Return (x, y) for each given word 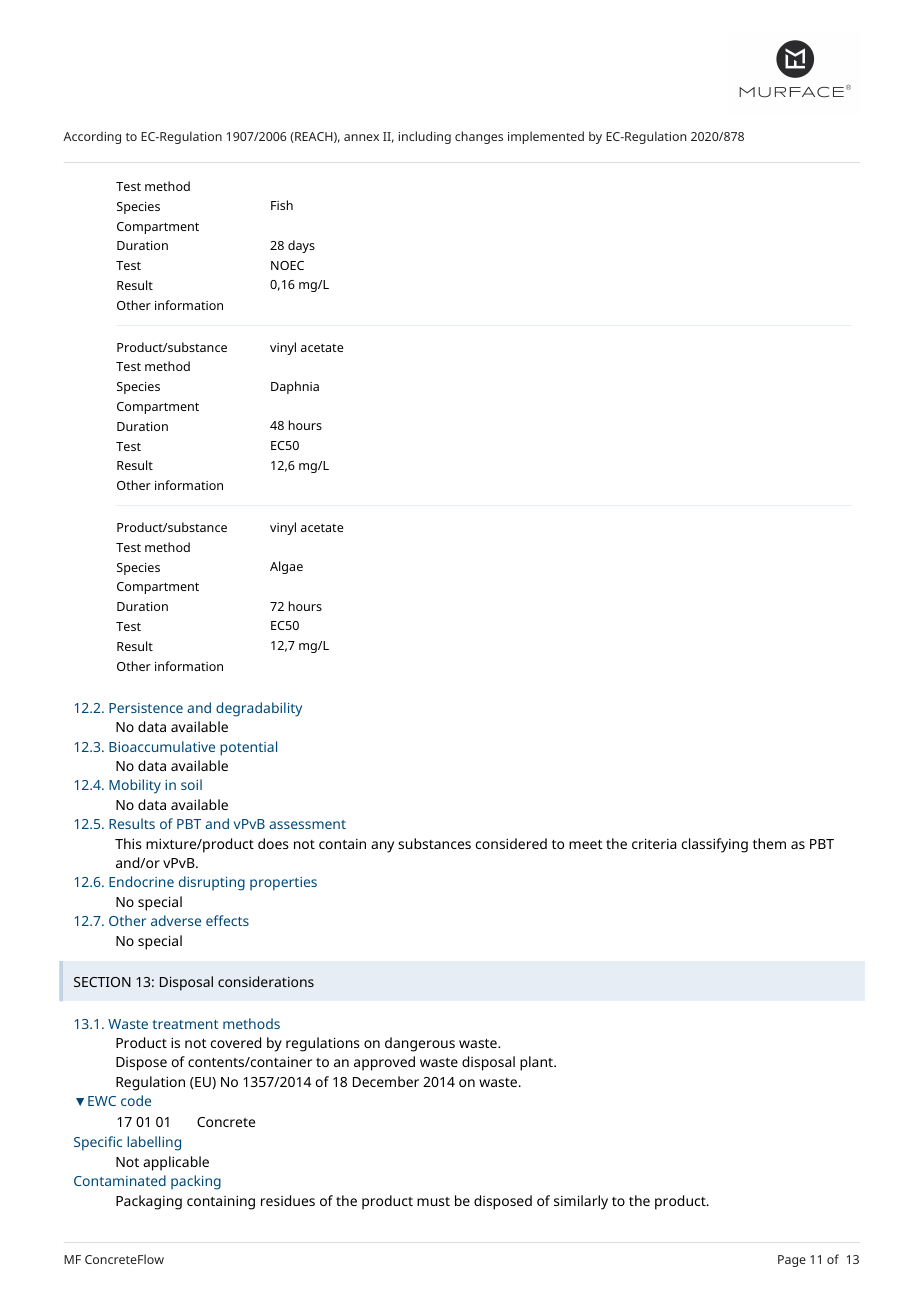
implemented (546, 137)
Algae (286, 567)
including (425, 137)
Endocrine (141, 881)
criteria (654, 843)
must (433, 1201)
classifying (714, 845)
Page (792, 1261)
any (382, 847)
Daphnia (295, 387)
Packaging (149, 1202)
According (92, 137)
